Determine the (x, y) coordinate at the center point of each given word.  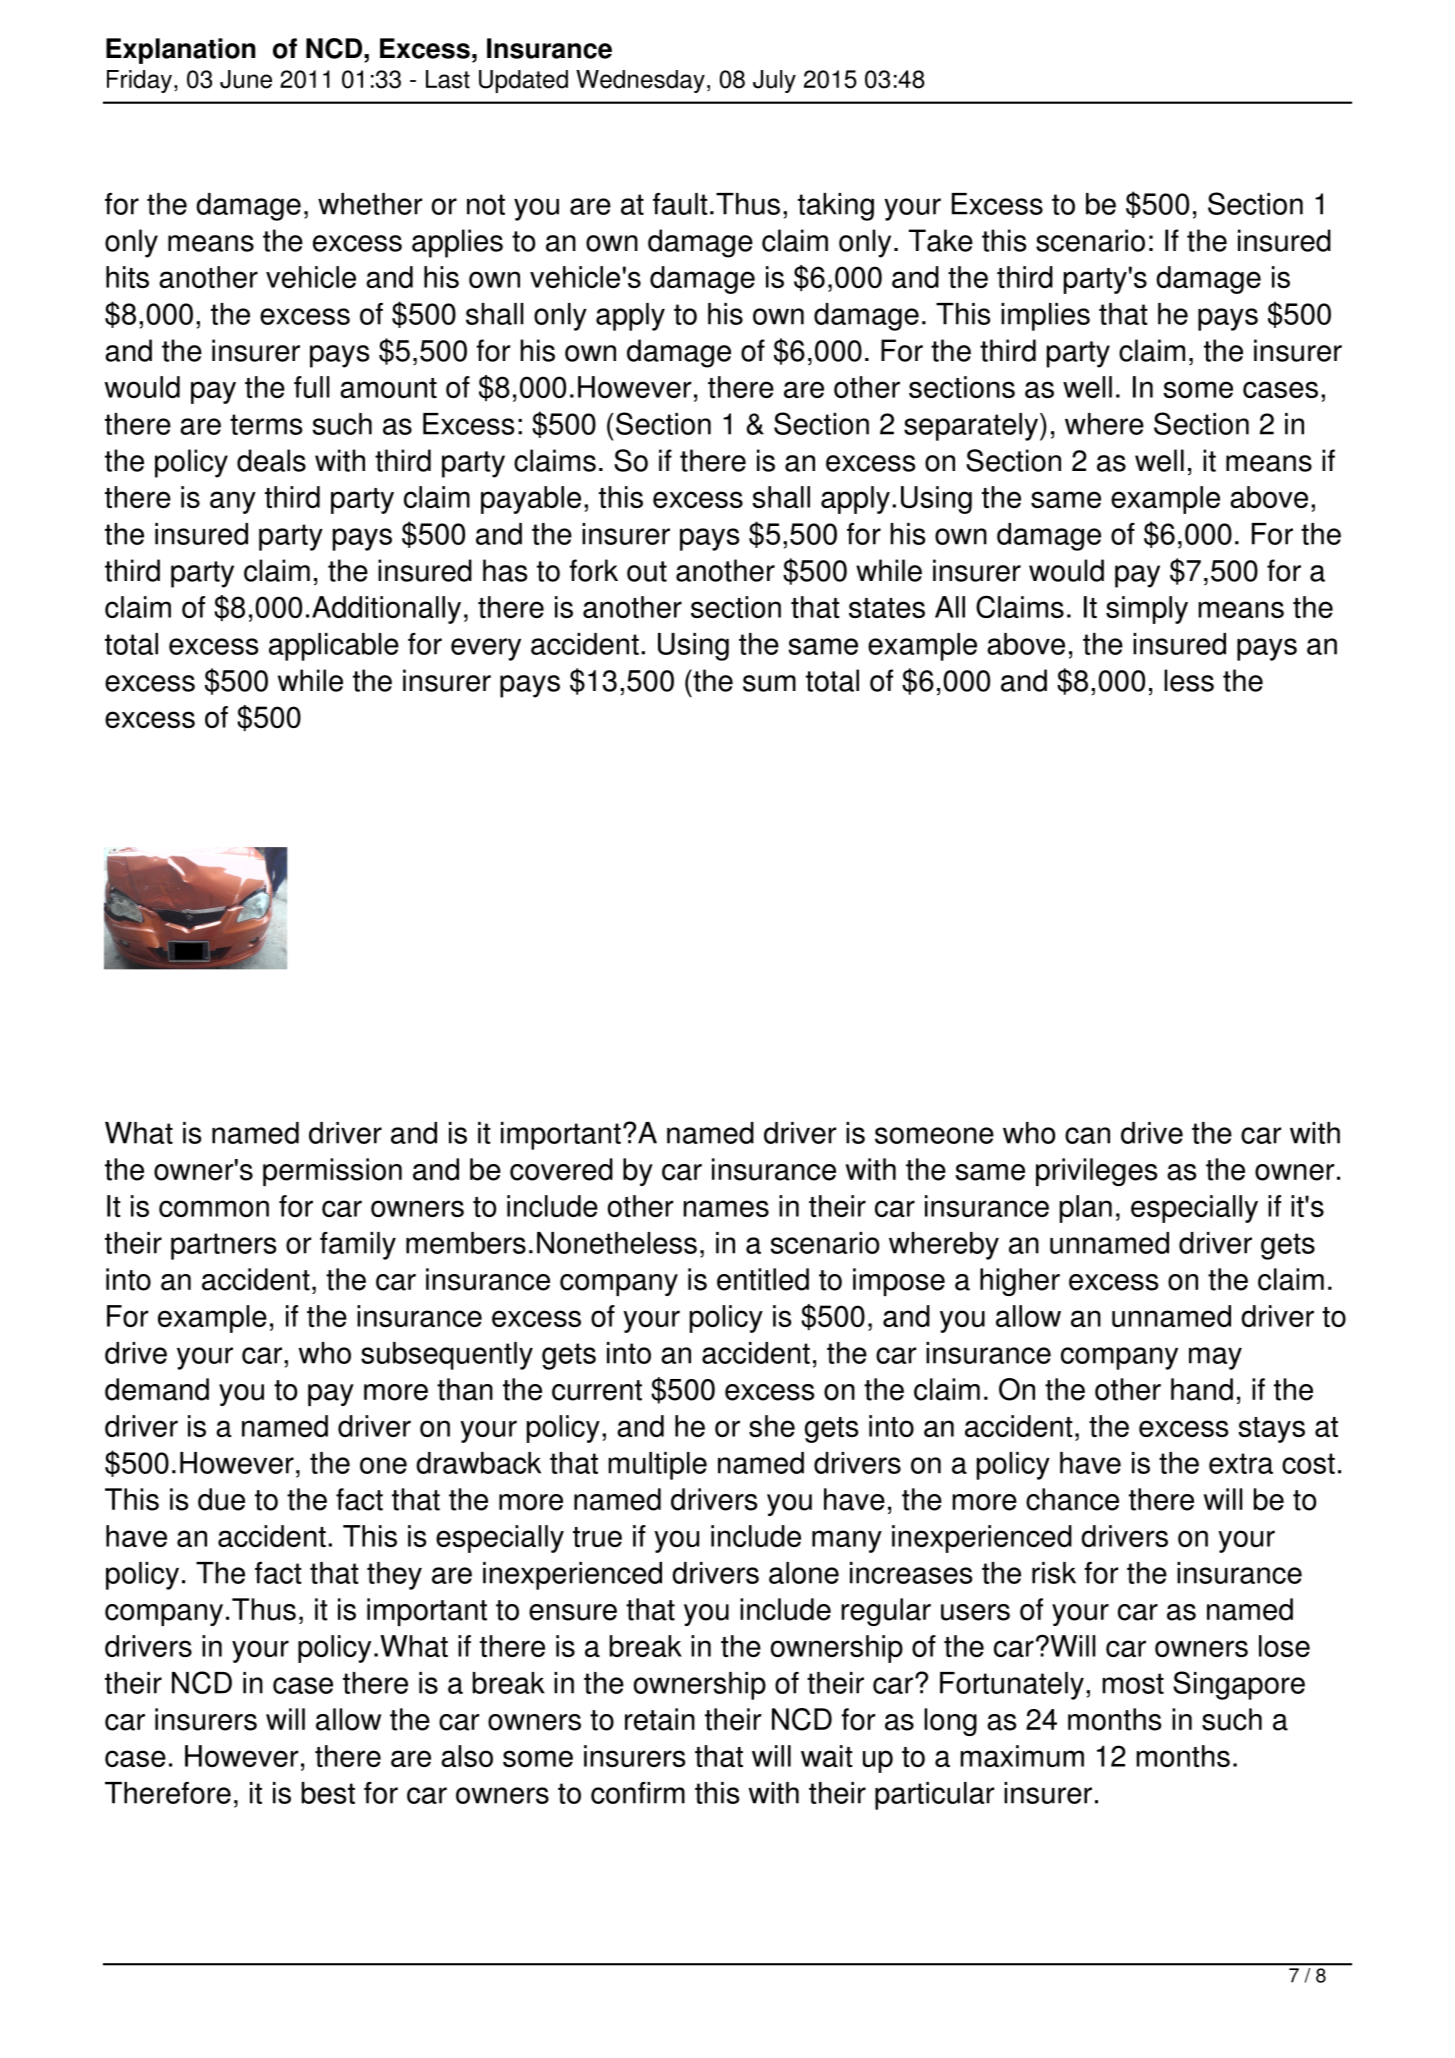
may (1215, 1358)
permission (332, 1172)
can (1087, 1135)
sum (769, 683)
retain (660, 1719)
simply (1147, 610)
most (1133, 1683)
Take (941, 240)
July (774, 81)
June (246, 79)
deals (271, 460)
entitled (763, 1279)
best (328, 1793)
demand (157, 1389)
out (647, 571)
